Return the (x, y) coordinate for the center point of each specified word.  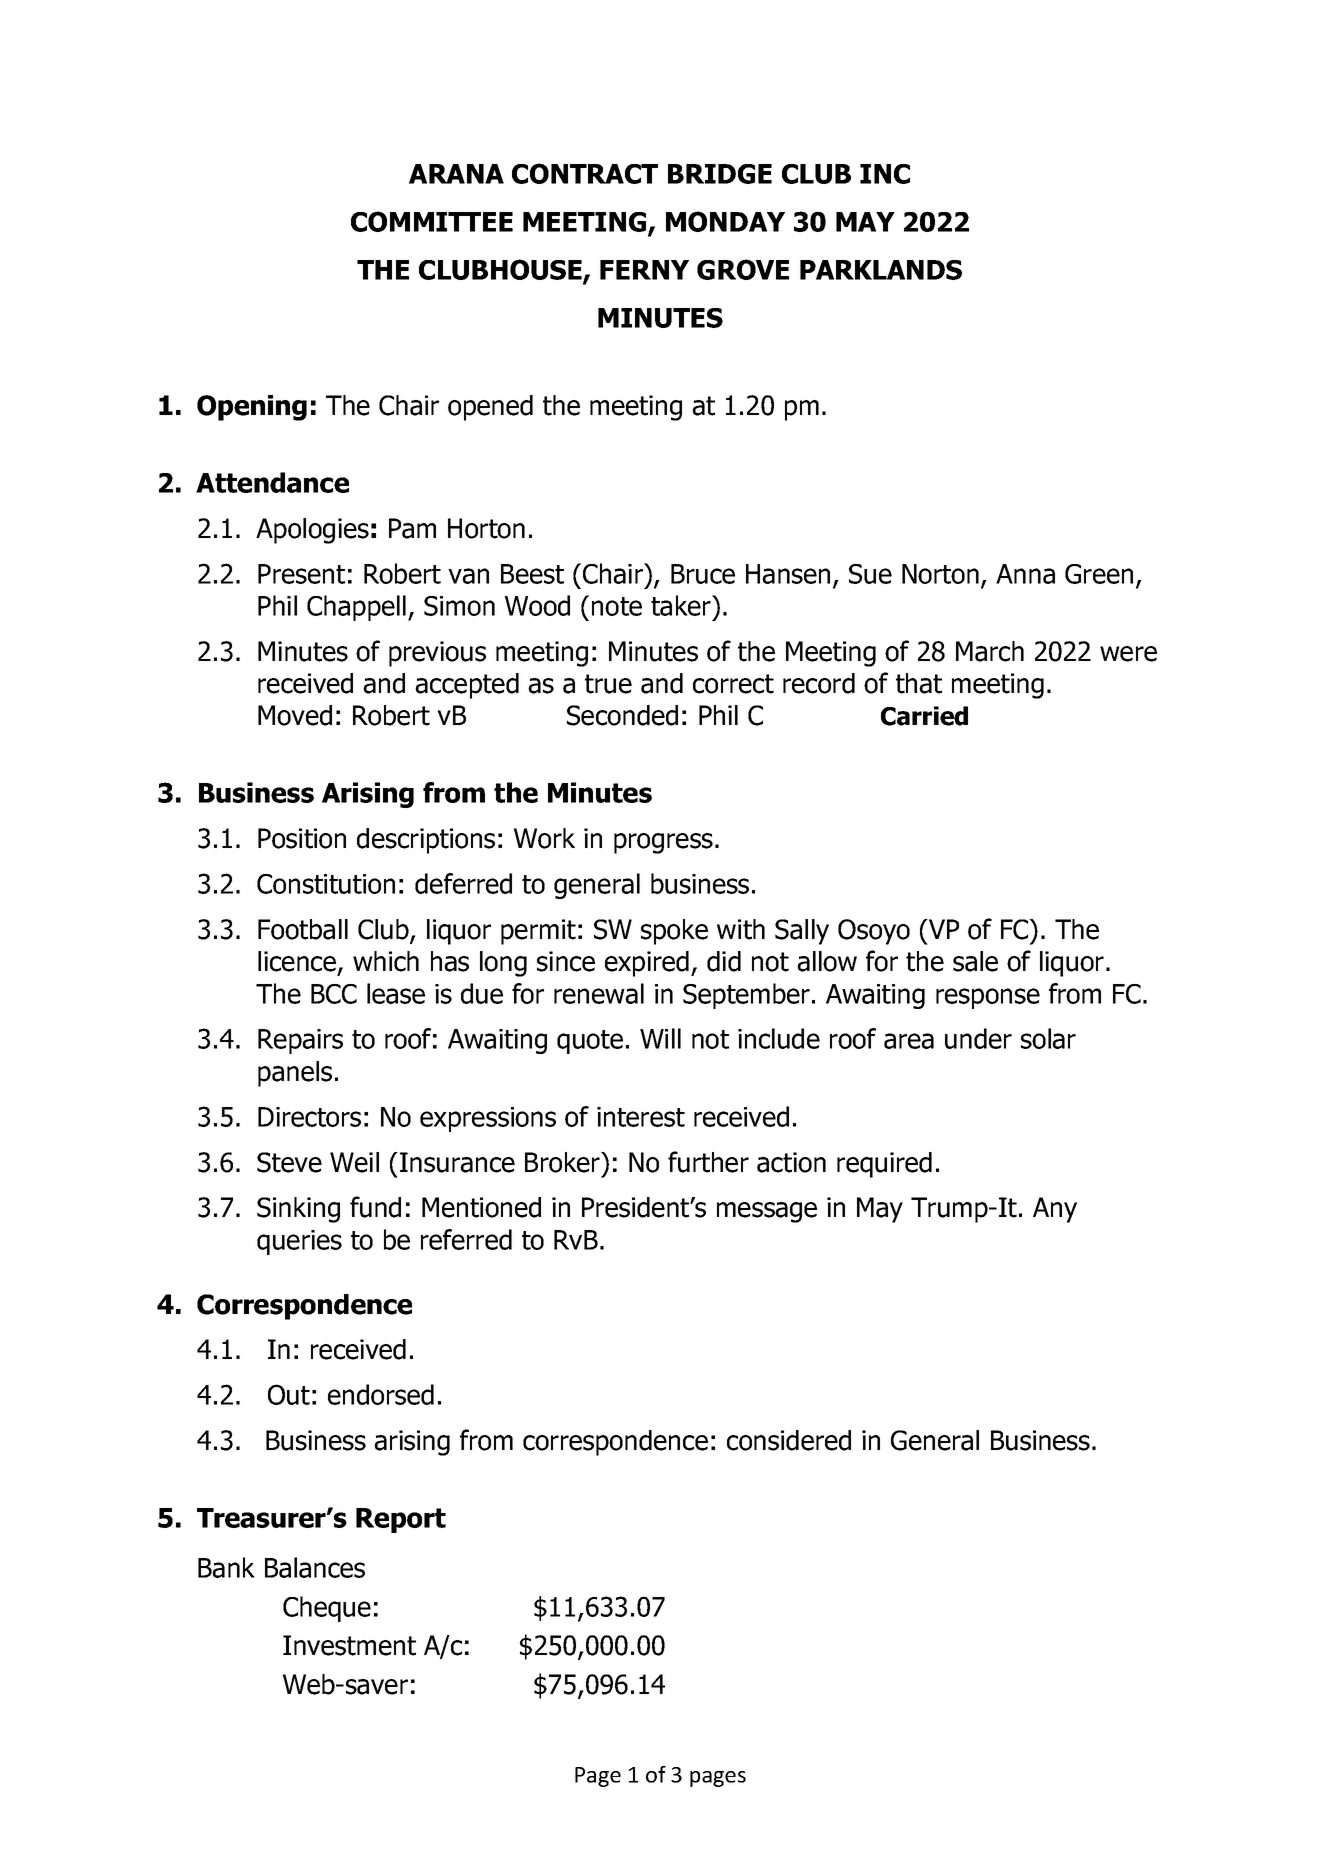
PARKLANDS (881, 270)
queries (299, 1242)
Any (1055, 1210)
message (767, 1212)
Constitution (326, 884)
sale (975, 961)
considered (789, 1440)
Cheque (327, 1609)
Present (301, 574)
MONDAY (725, 221)
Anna (1025, 574)
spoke (674, 932)
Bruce (703, 574)
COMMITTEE (432, 221)
